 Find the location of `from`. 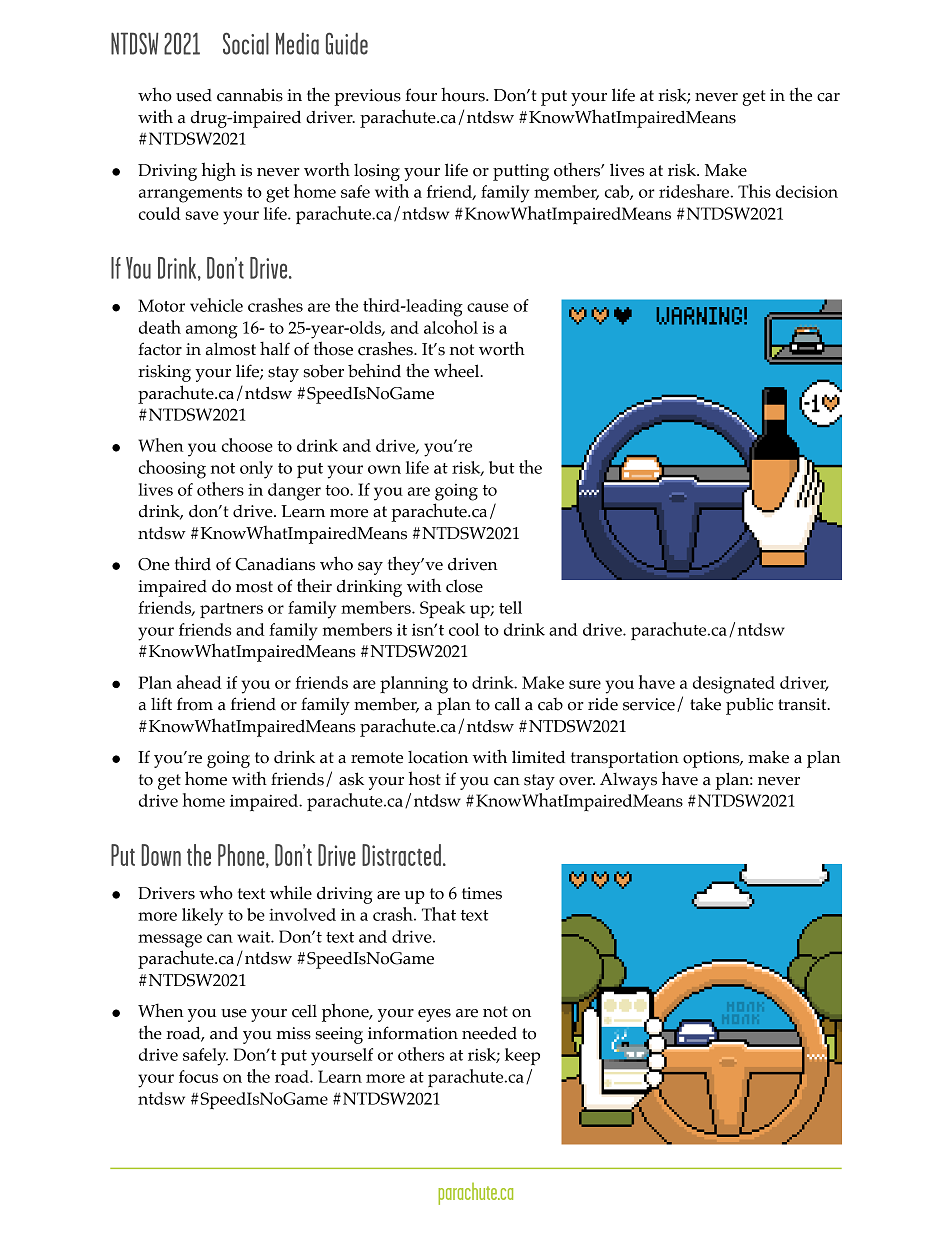

from is located at coordinates (195, 704).
